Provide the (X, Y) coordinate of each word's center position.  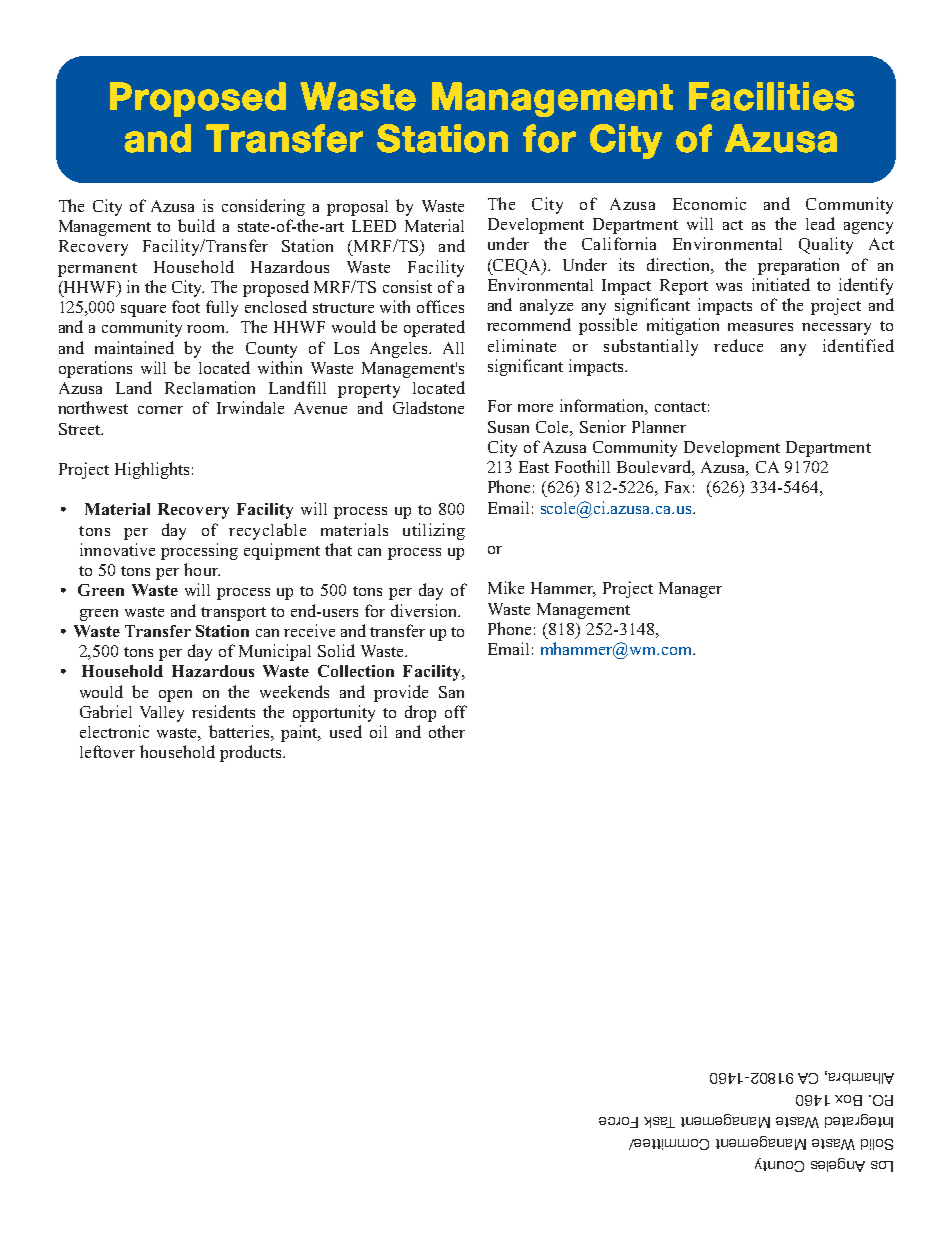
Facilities (771, 96)
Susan (508, 427)
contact (680, 407)
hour (202, 569)
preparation (798, 266)
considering (263, 207)
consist (407, 286)
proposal (357, 208)
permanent (97, 270)
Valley (162, 714)
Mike (506, 587)
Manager (690, 590)
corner (160, 410)
